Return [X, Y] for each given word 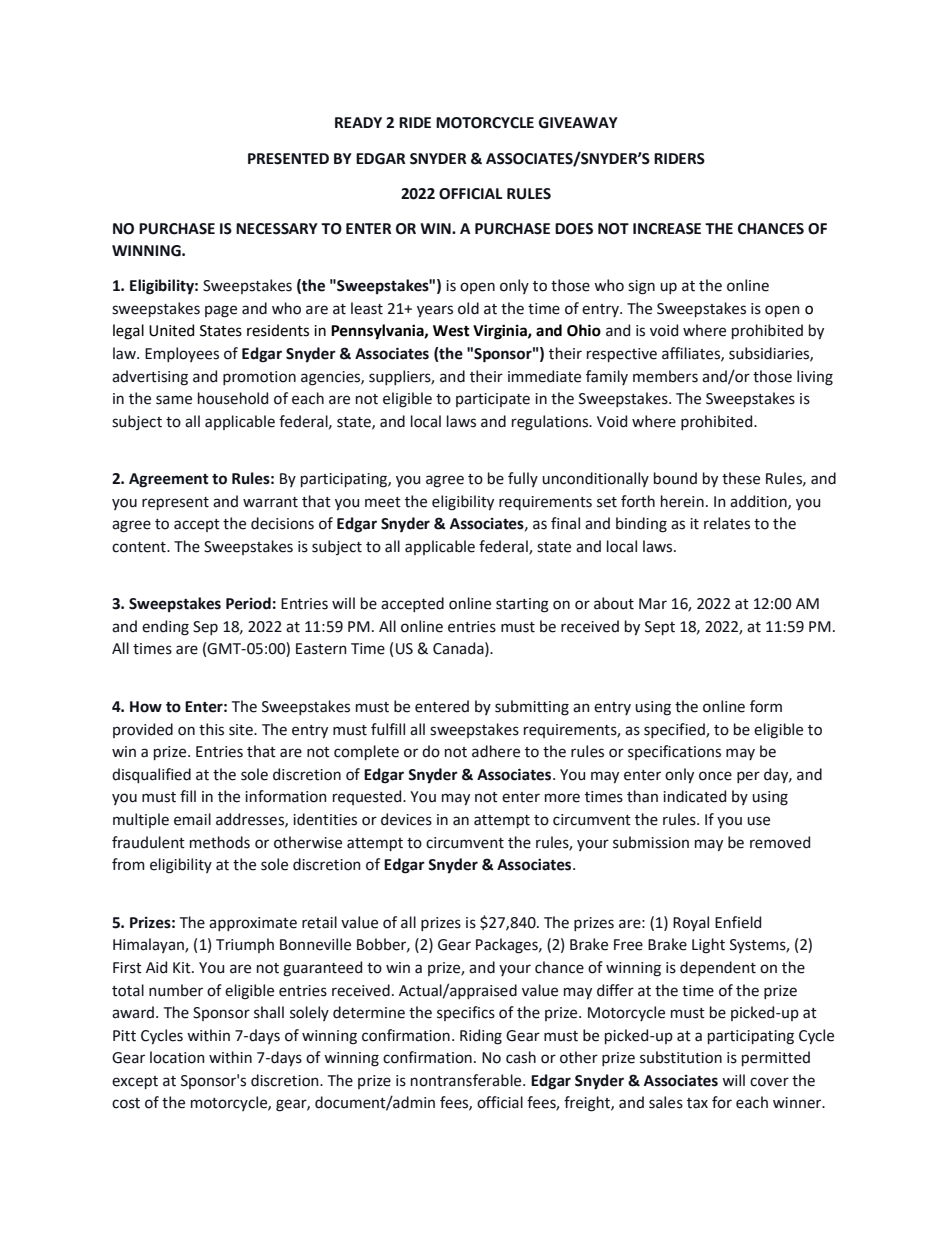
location [177, 1057]
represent [175, 503]
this [211, 729]
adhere [496, 751]
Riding [481, 1037]
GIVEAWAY [578, 123]
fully [523, 479]
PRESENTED [288, 159]
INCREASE [667, 229]
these [741, 478]
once [715, 776]
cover [769, 1082]
